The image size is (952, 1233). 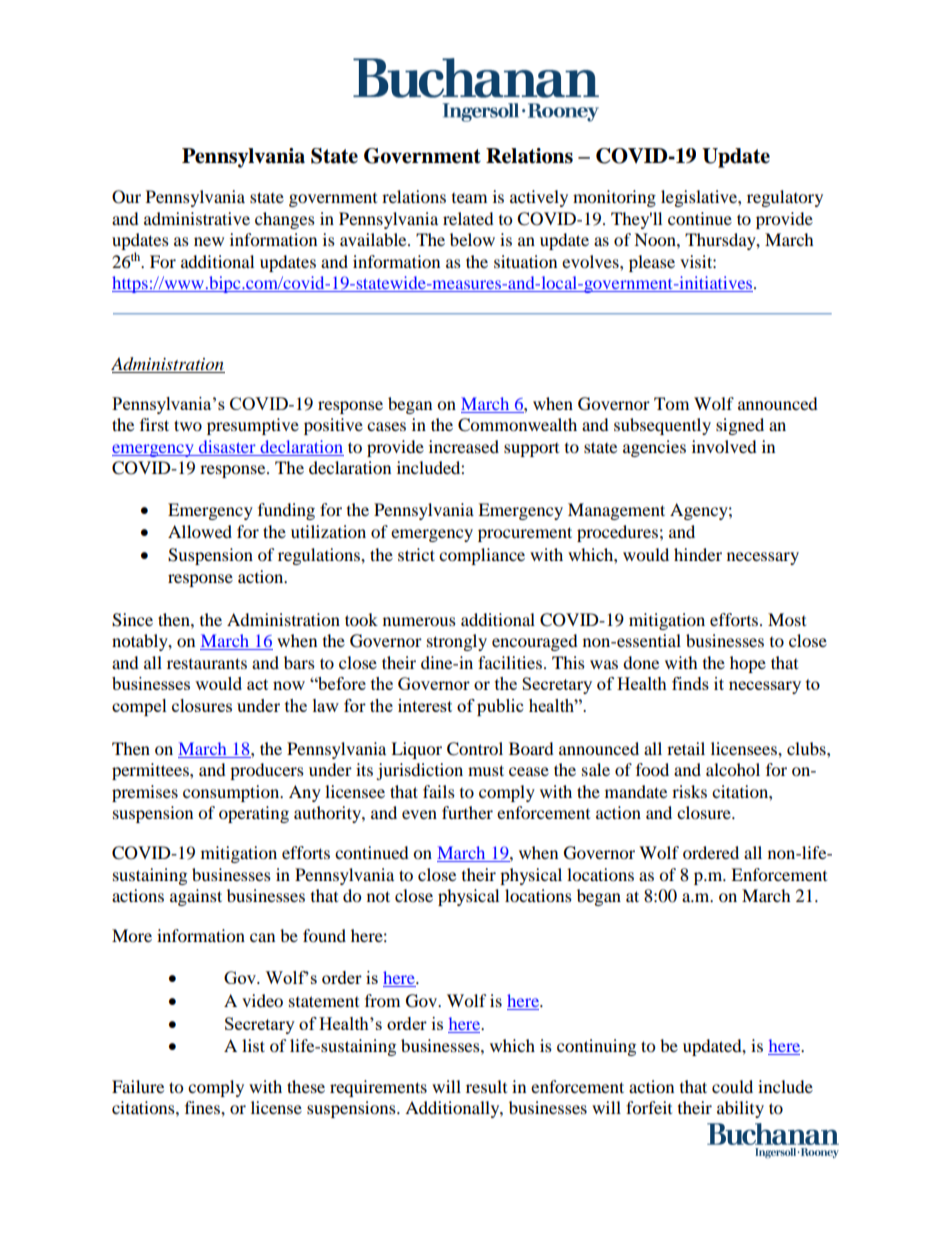 What do you see at coordinates (698, 554) in the image?
I see `hinder` at bounding box center [698, 554].
